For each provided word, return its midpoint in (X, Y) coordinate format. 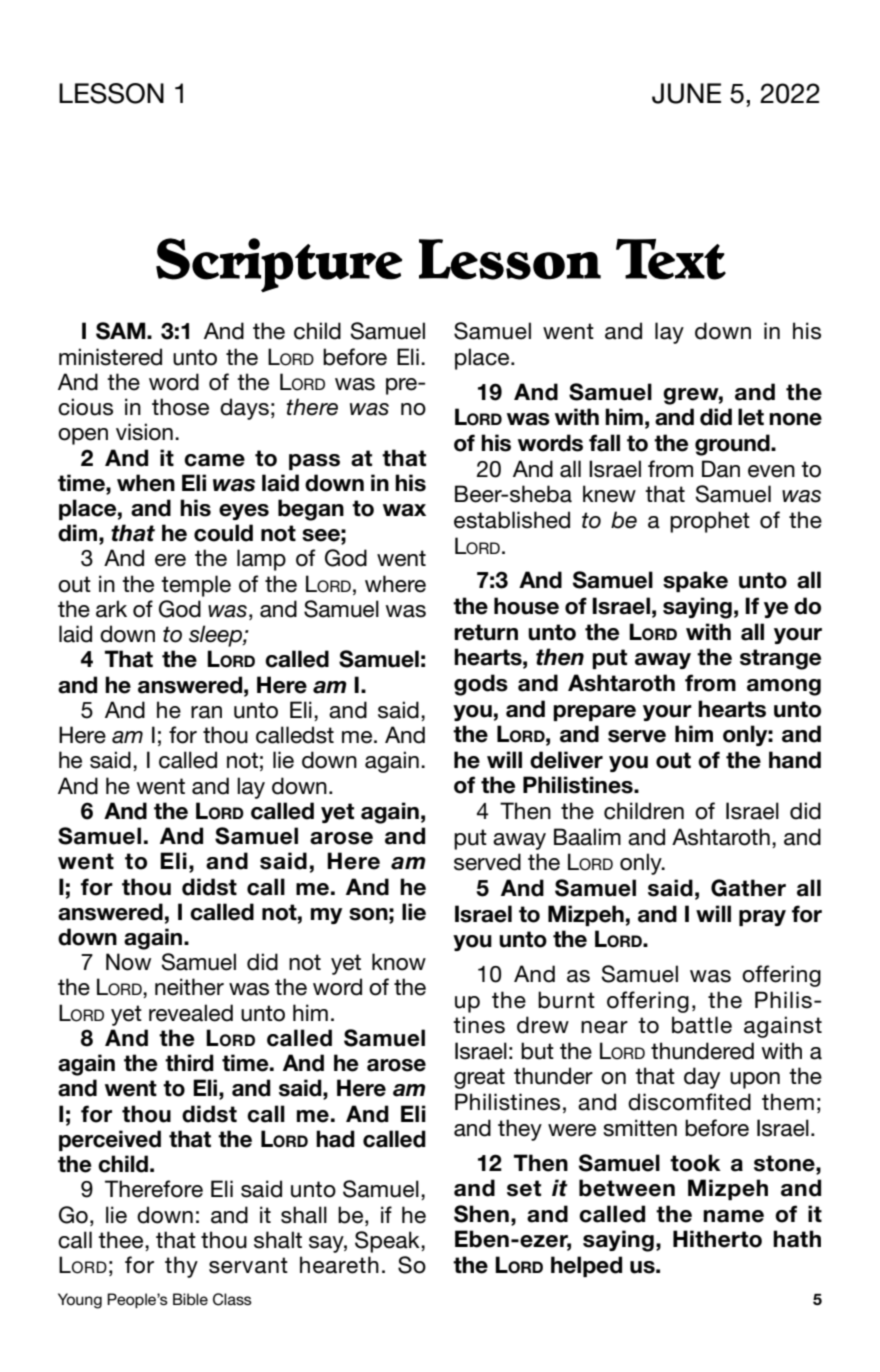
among (784, 687)
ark (111, 609)
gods (481, 685)
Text (671, 259)
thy (181, 1267)
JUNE (686, 93)
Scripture (279, 265)
